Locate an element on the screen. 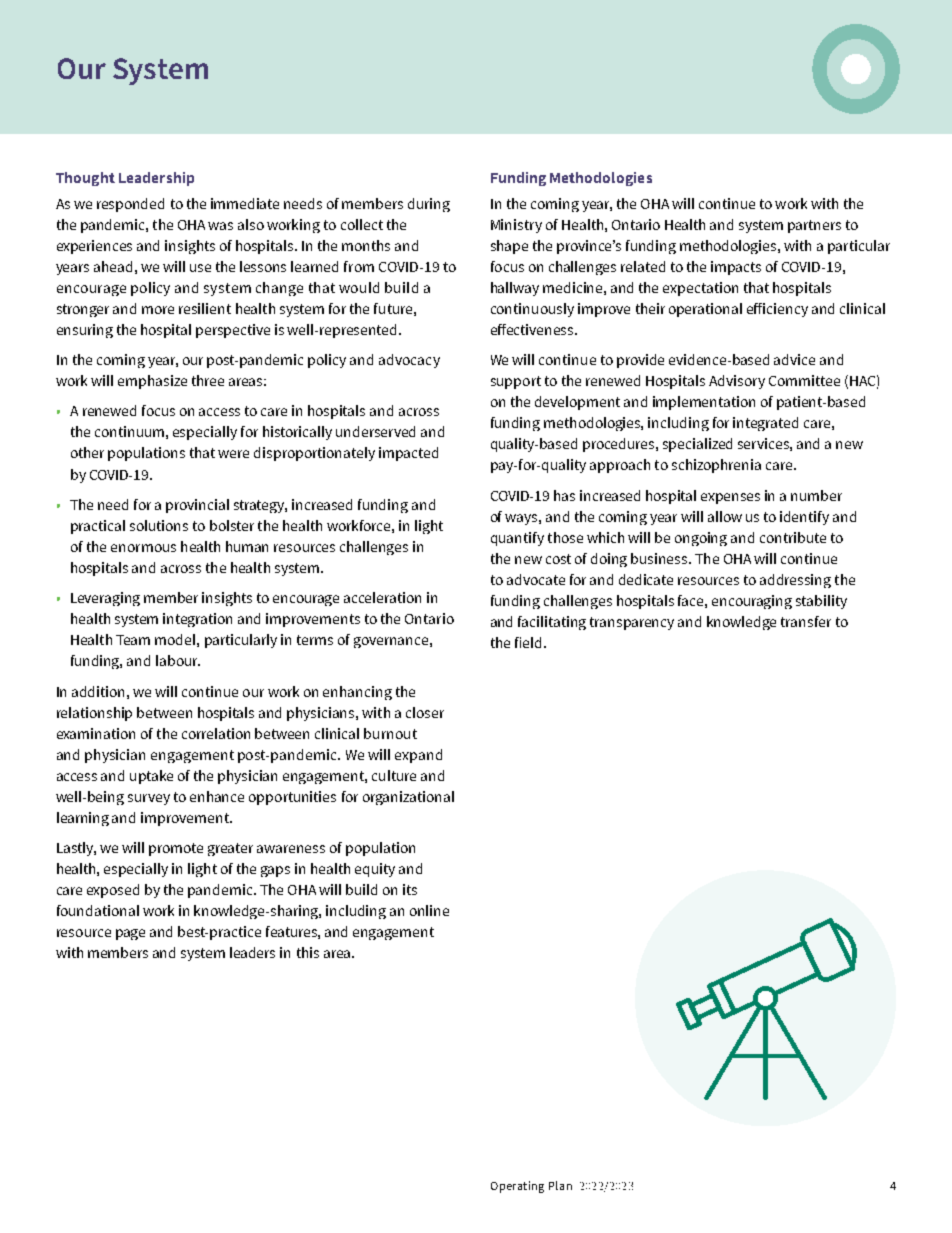  page is located at coordinates (130, 934).
